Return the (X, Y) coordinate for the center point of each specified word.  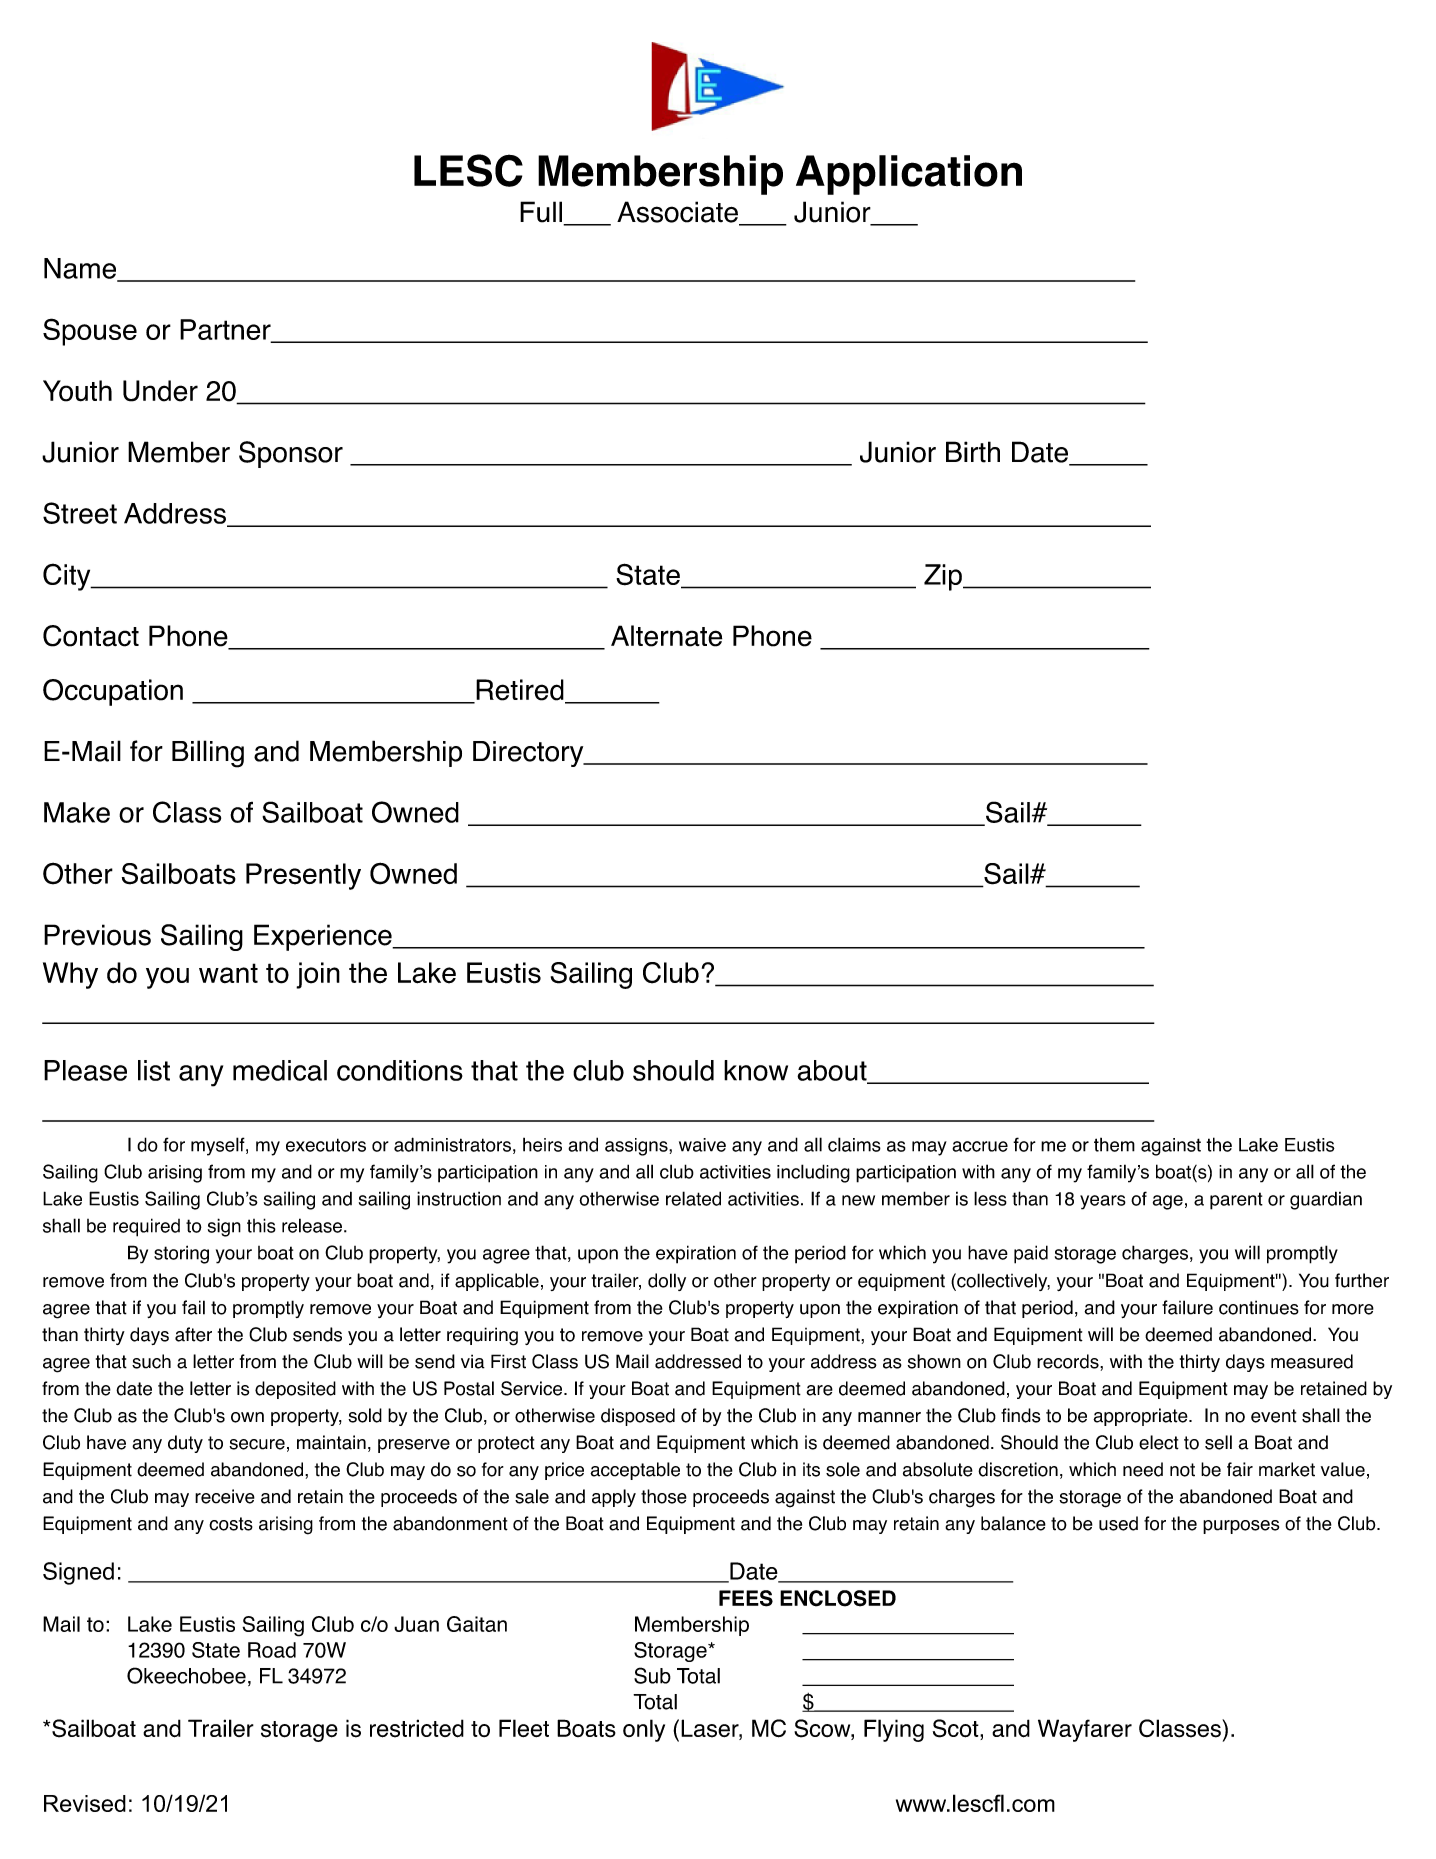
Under (160, 391)
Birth (973, 452)
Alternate (666, 636)
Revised (85, 1803)
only (644, 1730)
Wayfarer (1085, 1730)
